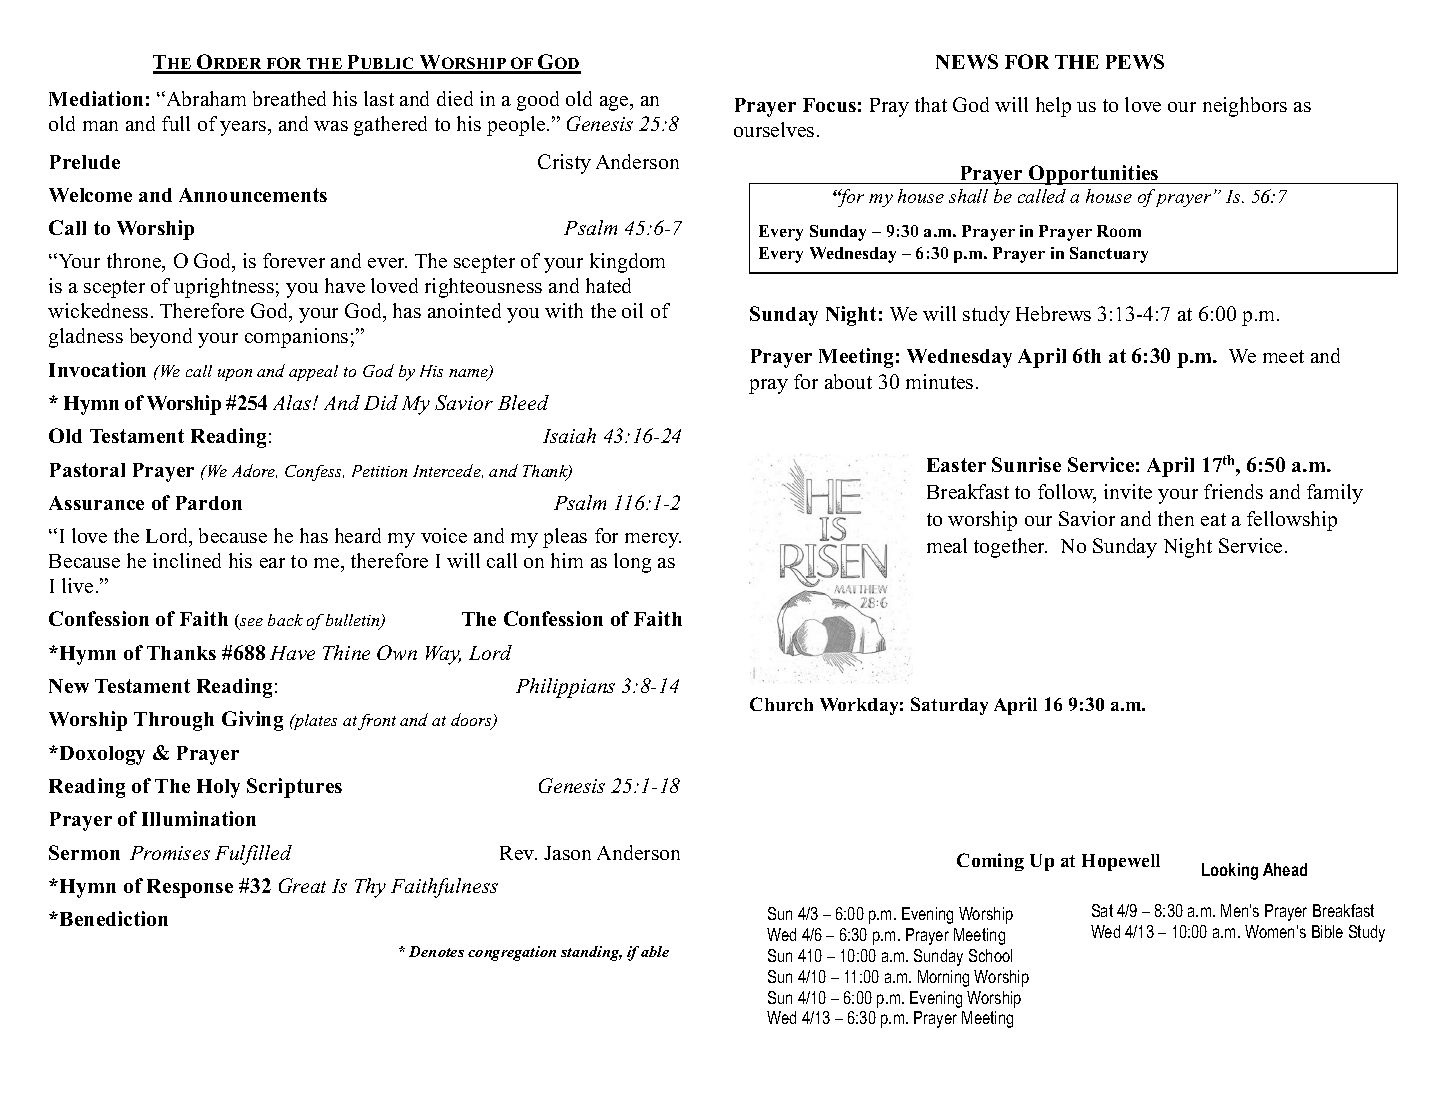  Describe the element at coordinates (205, 98) in the screenshot. I see `Abraham` at that location.
